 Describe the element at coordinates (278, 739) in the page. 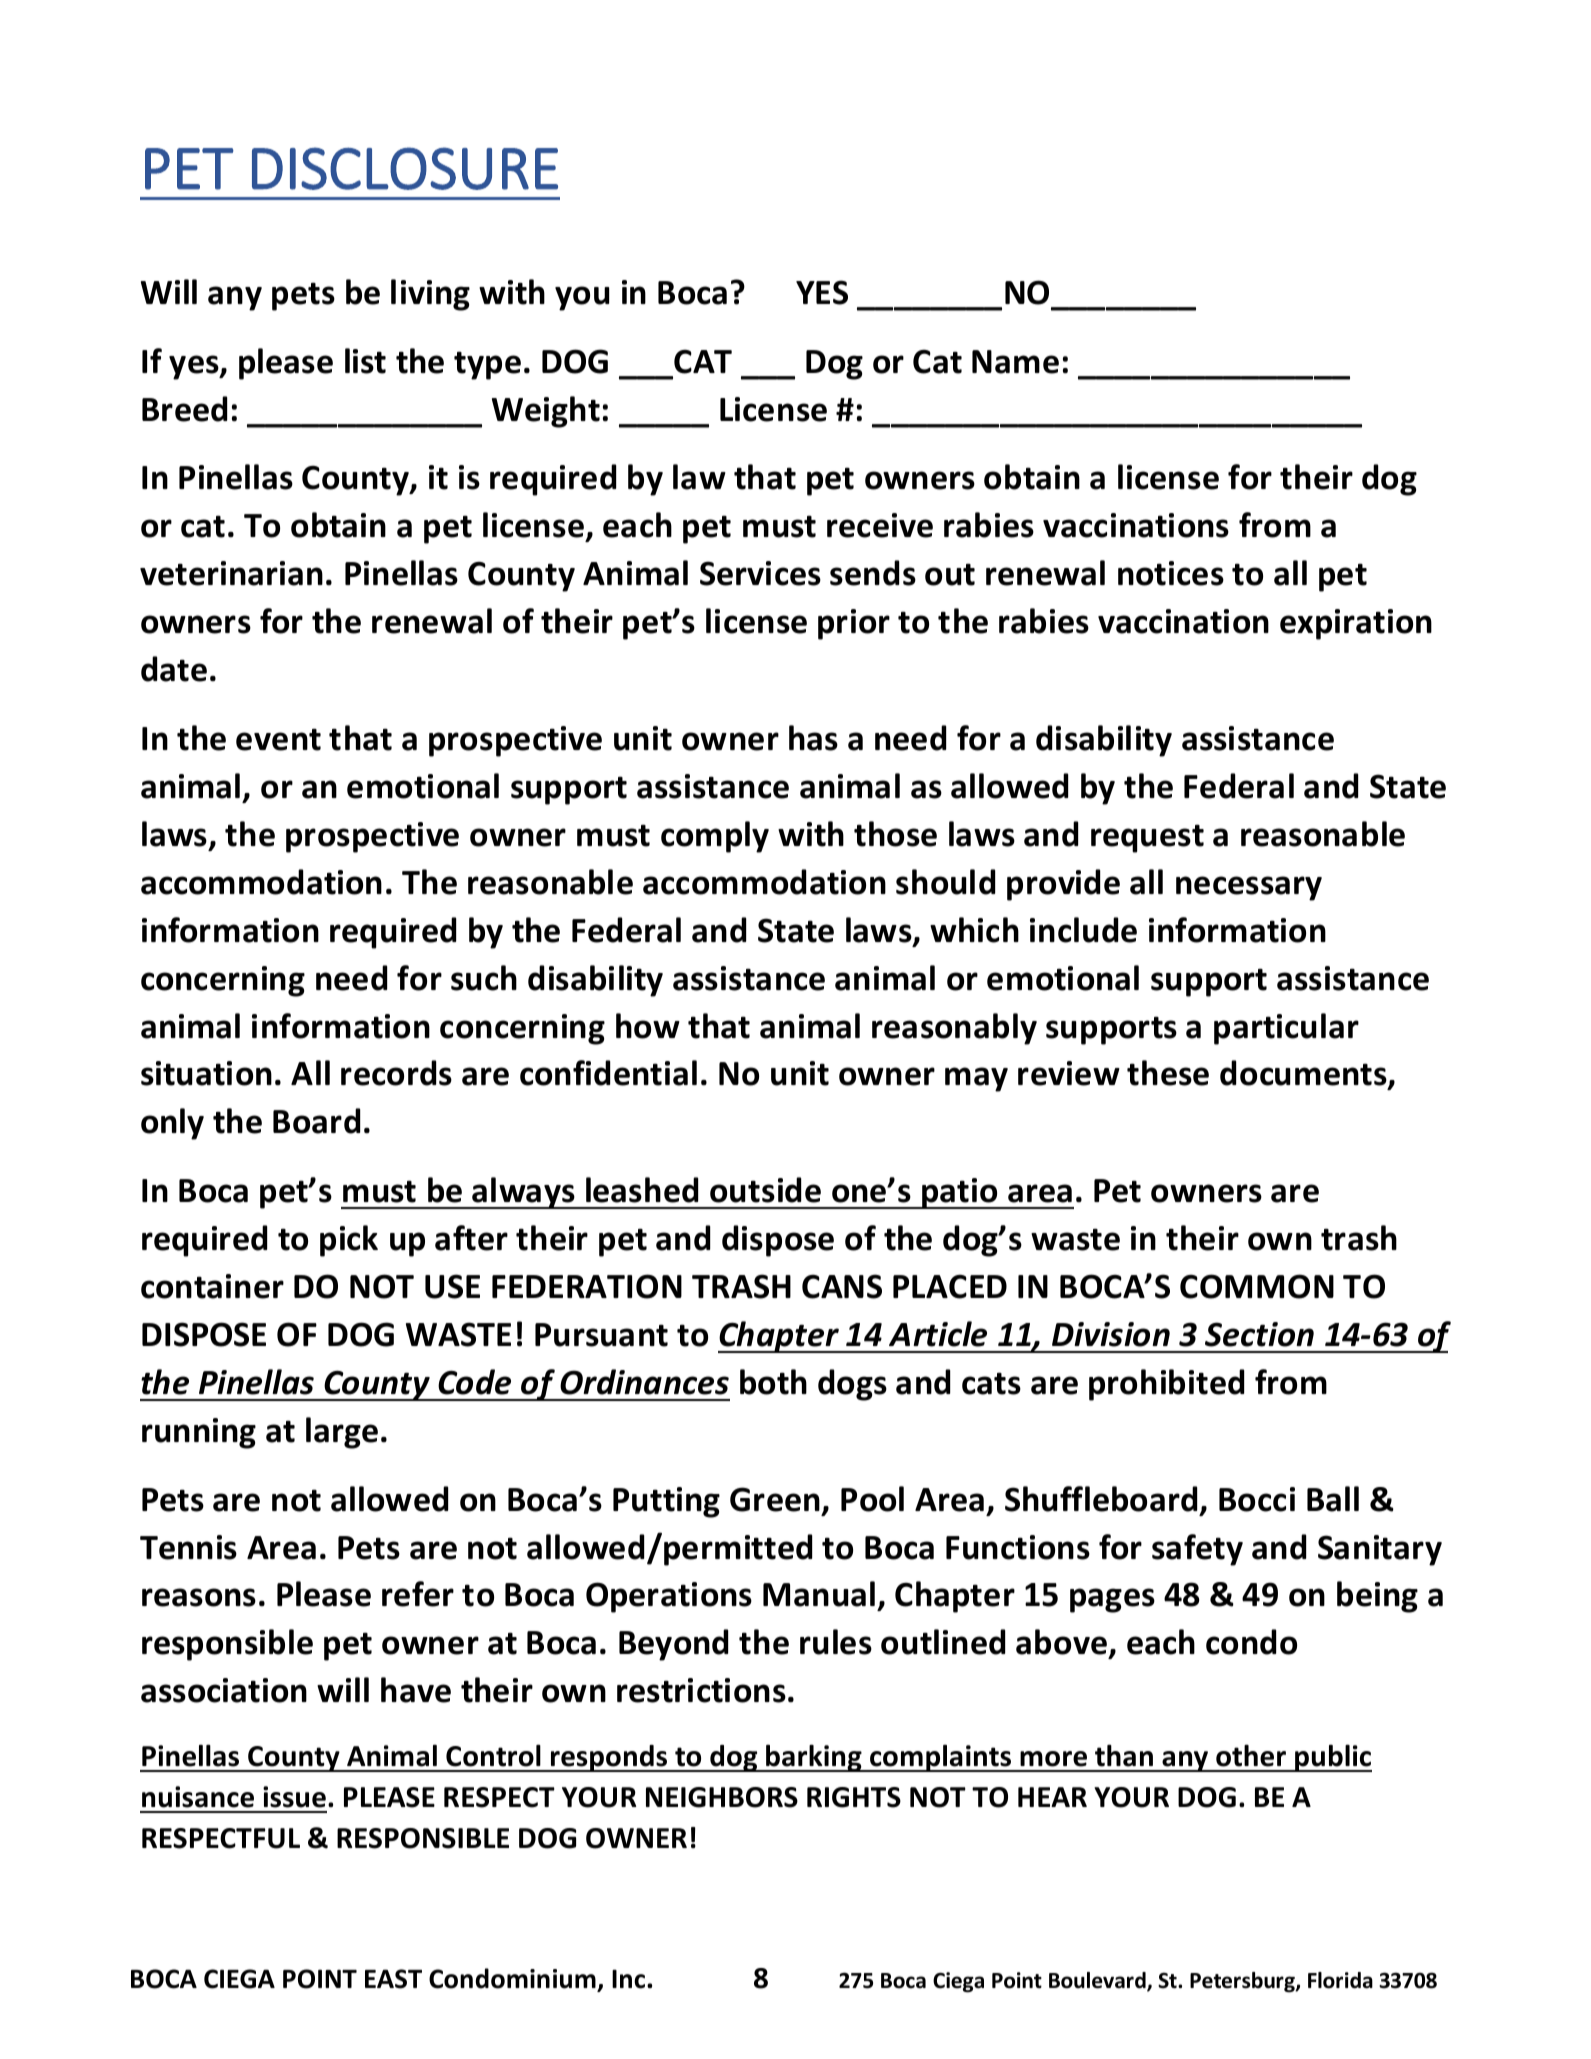

I see `event` at that location.
